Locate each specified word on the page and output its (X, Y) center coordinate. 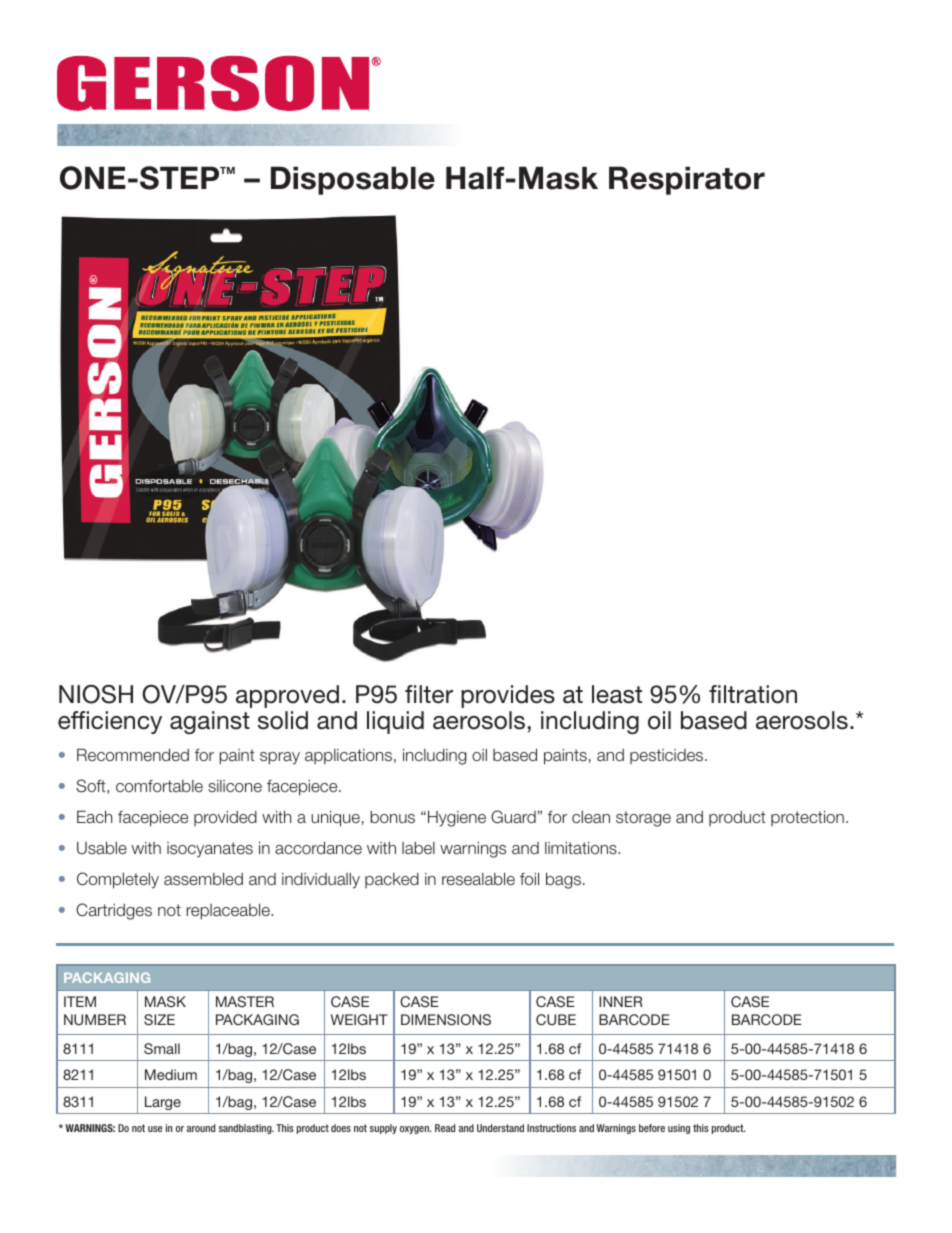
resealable (478, 879)
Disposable (353, 180)
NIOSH (96, 694)
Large (163, 1103)
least (617, 694)
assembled (203, 878)
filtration (753, 694)
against (210, 722)
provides (508, 696)
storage (643, 819)
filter (429, 694)
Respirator (687, 180)
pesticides (668, 756)
